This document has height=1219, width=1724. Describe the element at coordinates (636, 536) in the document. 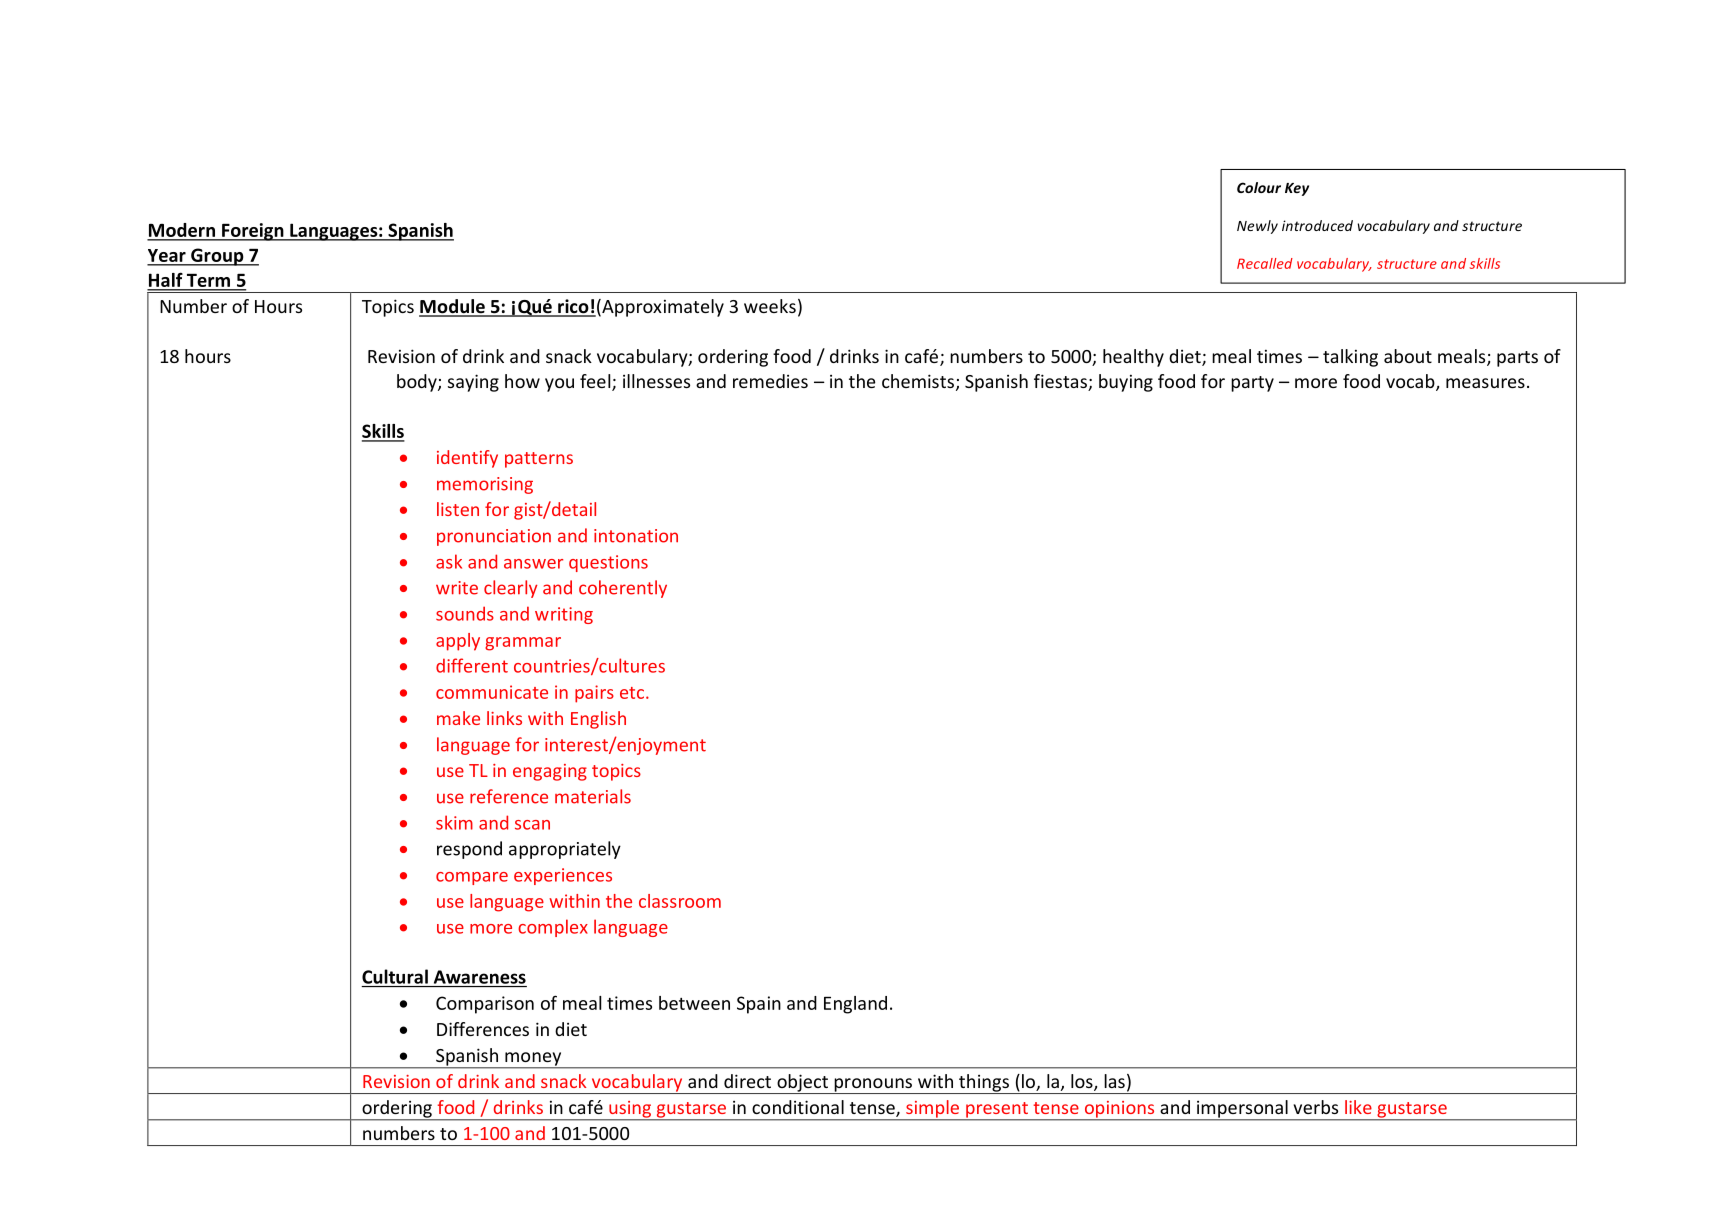

I see `intonation` at that location.
